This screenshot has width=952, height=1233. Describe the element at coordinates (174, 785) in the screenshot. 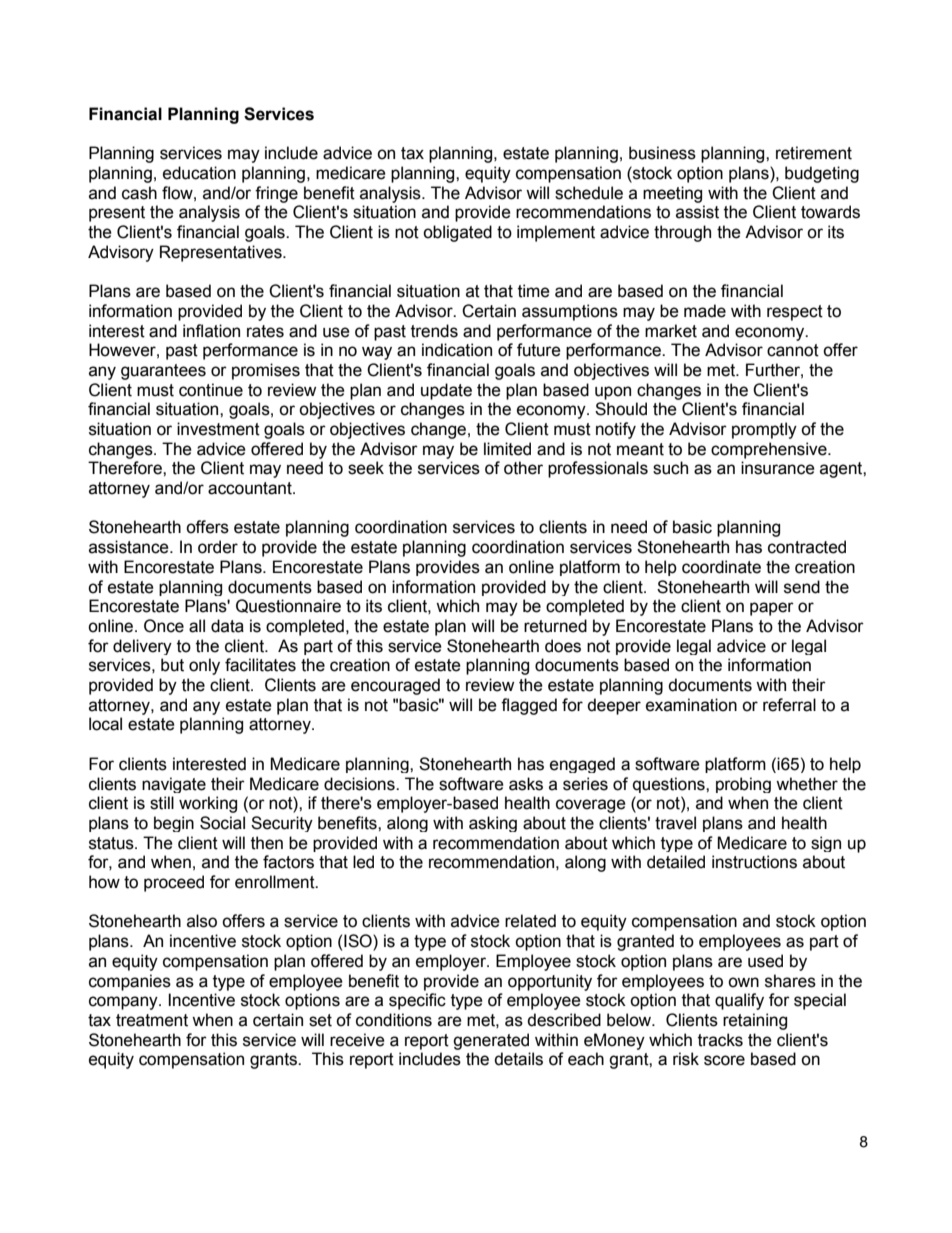

I see `navigate` at that location.
